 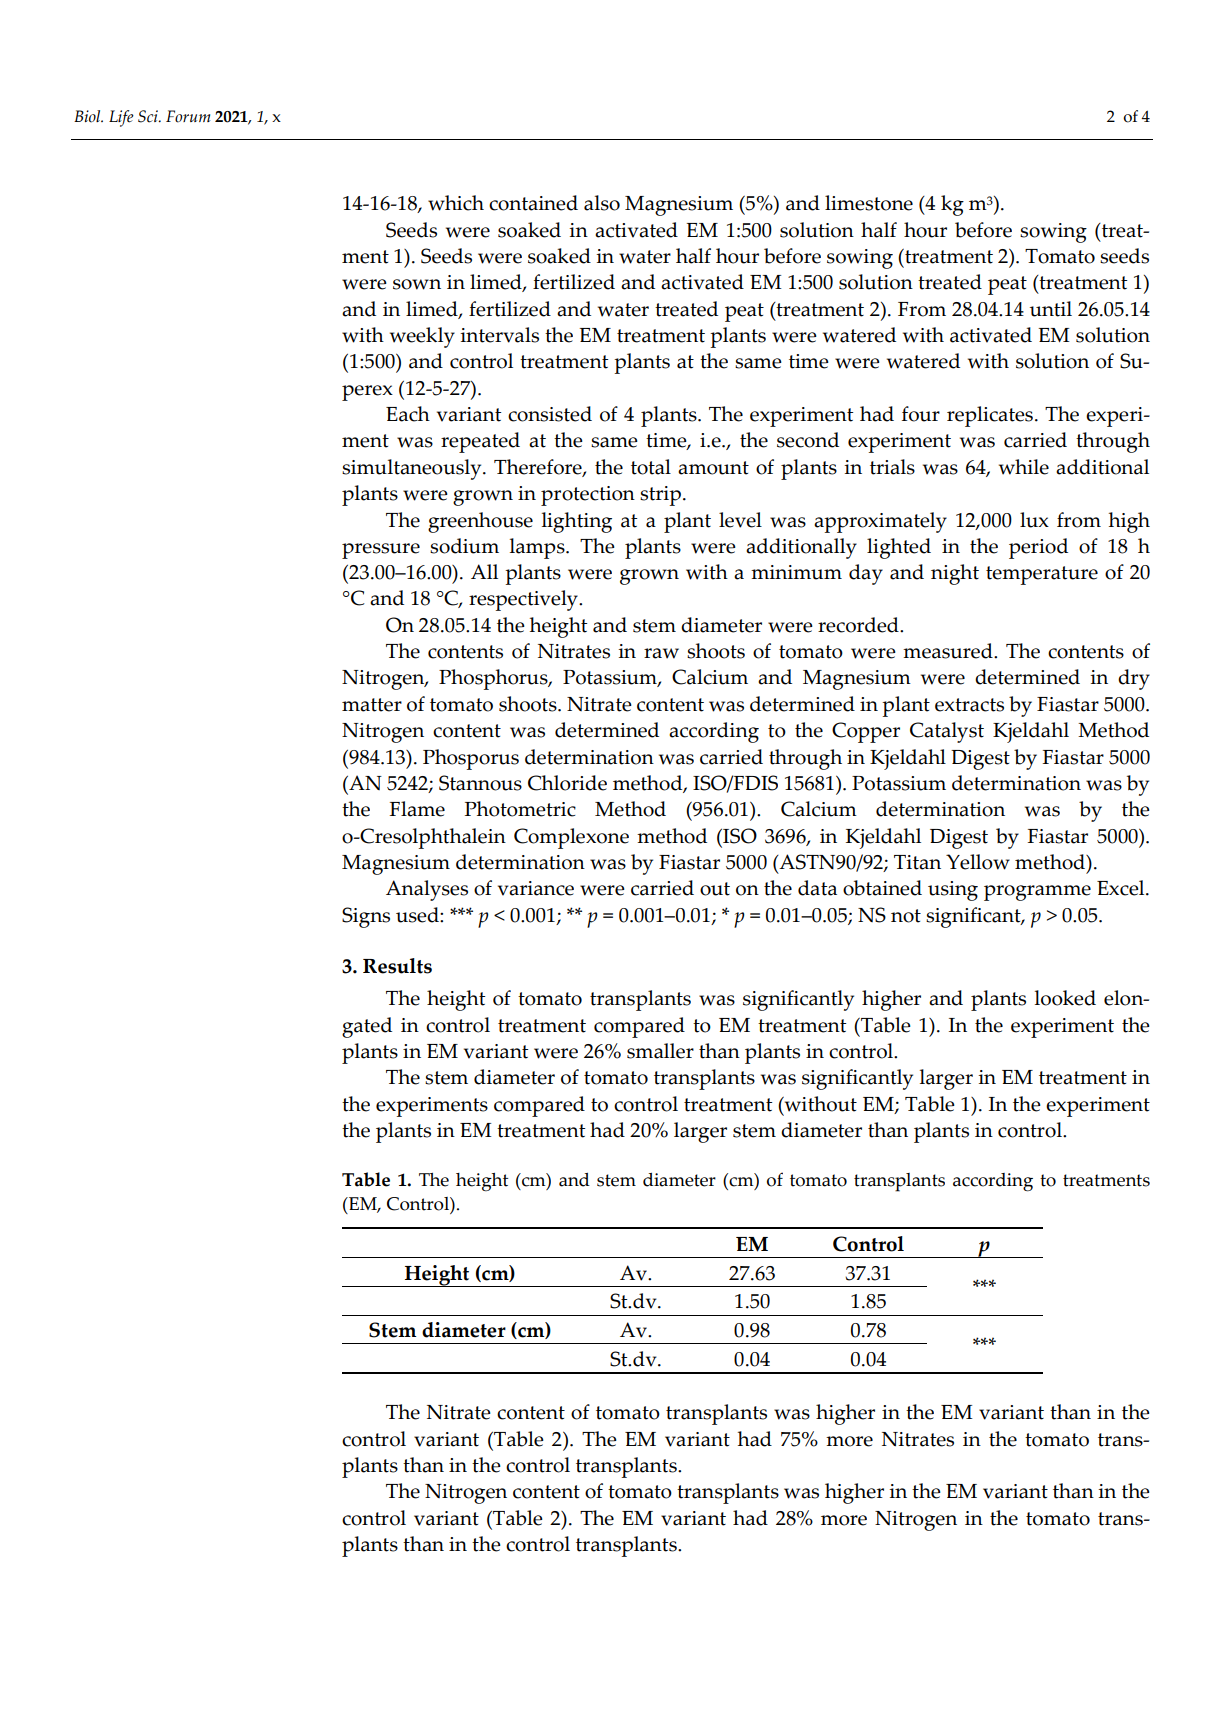 What do you see at coordinates (567, 783) in the document?
I see `Chloride` at bounding box center [567, 783].
